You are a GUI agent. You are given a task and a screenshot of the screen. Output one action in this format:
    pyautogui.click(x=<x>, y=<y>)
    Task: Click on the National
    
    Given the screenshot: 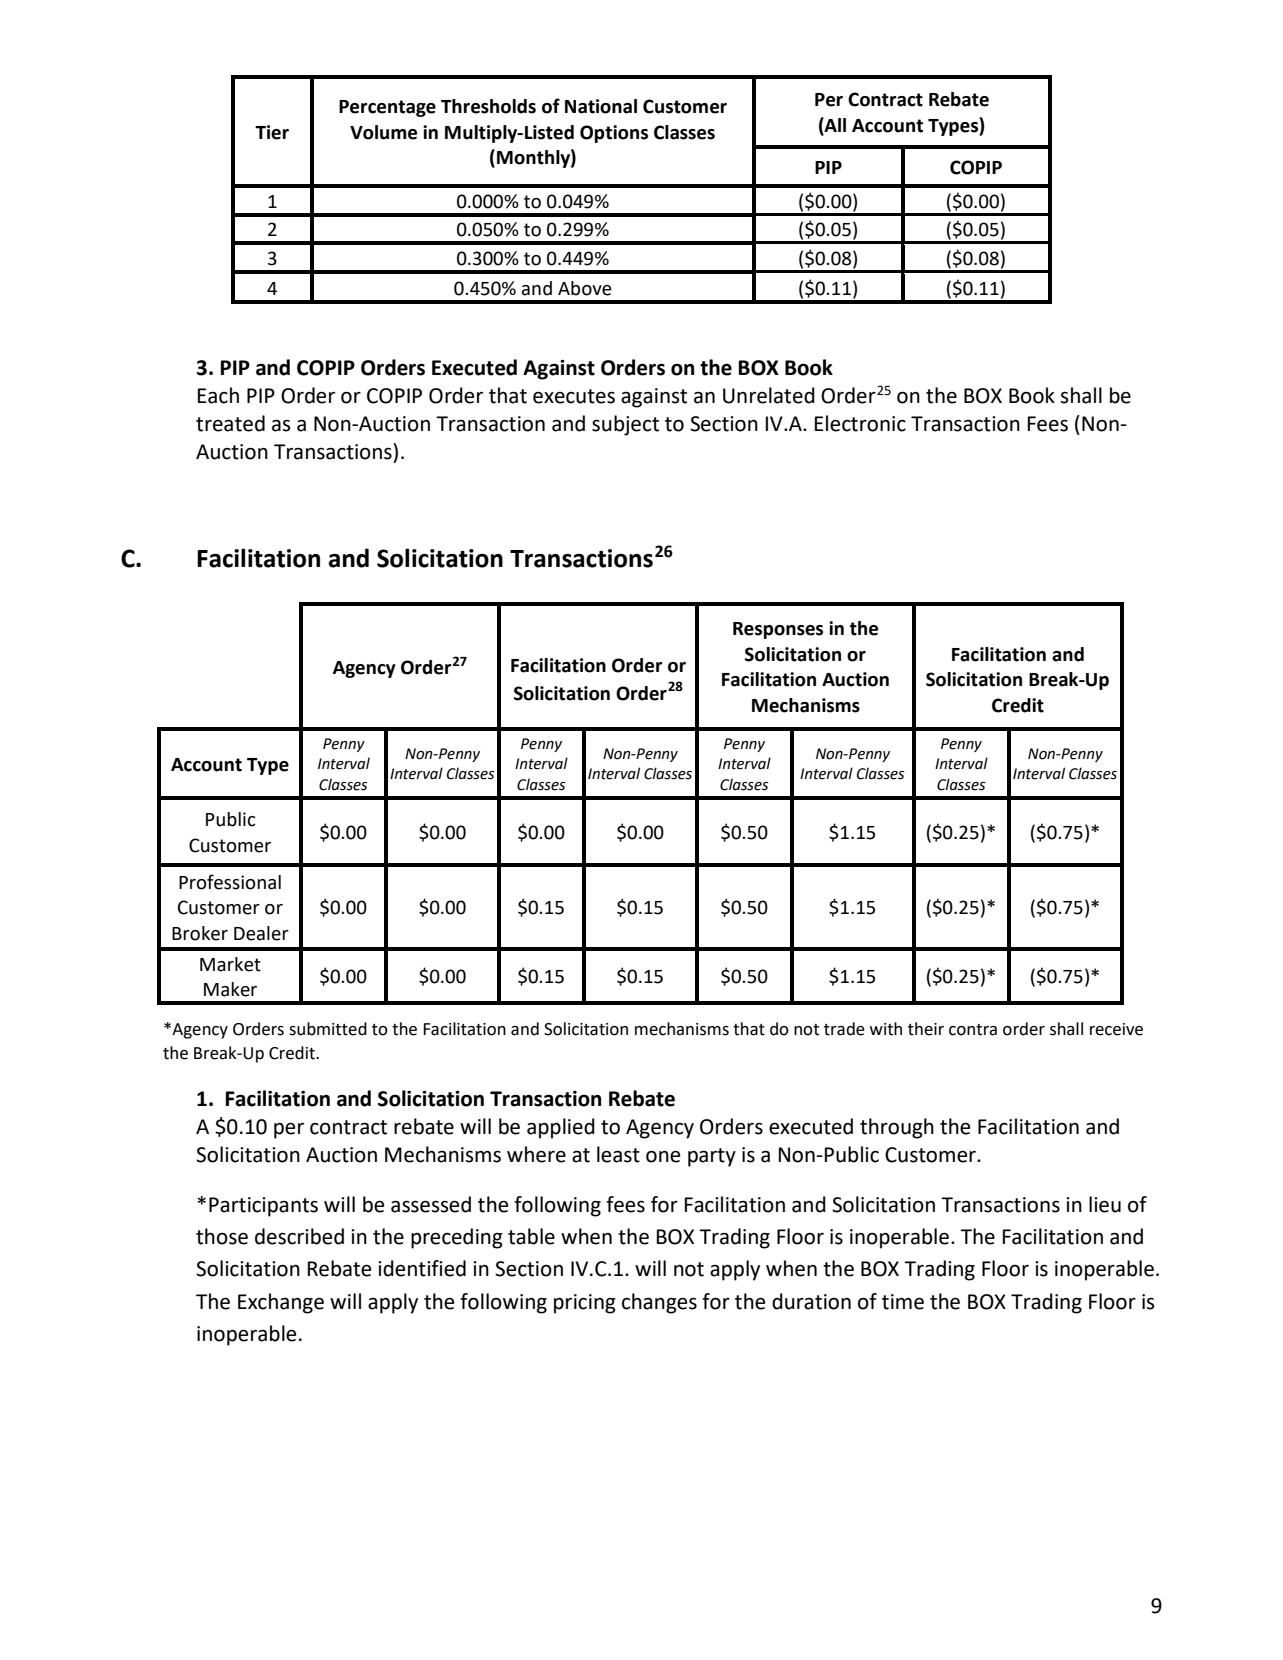 What is the action you would take?
    pyautogui.click(x=601, y=106)
